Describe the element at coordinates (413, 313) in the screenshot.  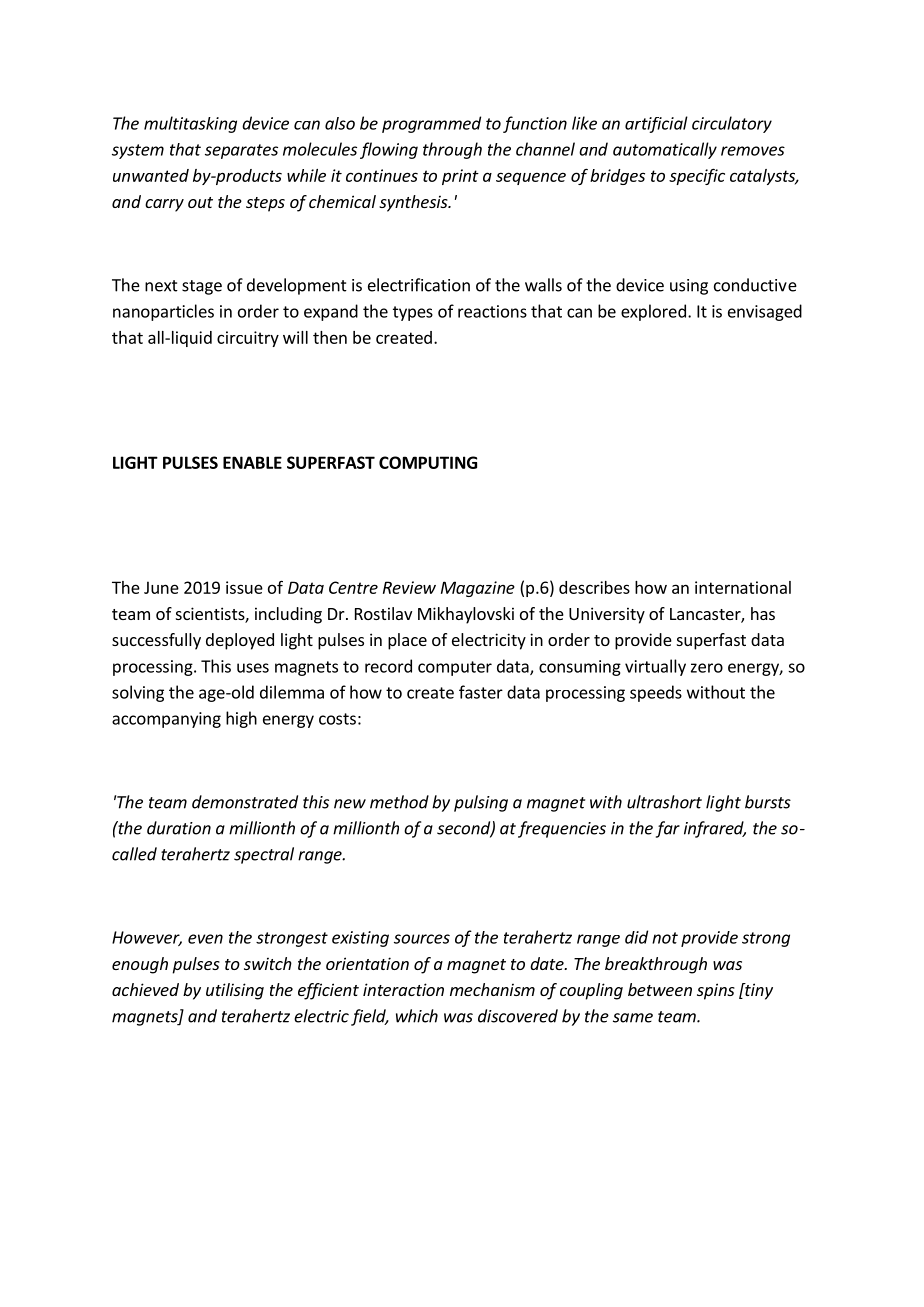
I see `types` at that location.
